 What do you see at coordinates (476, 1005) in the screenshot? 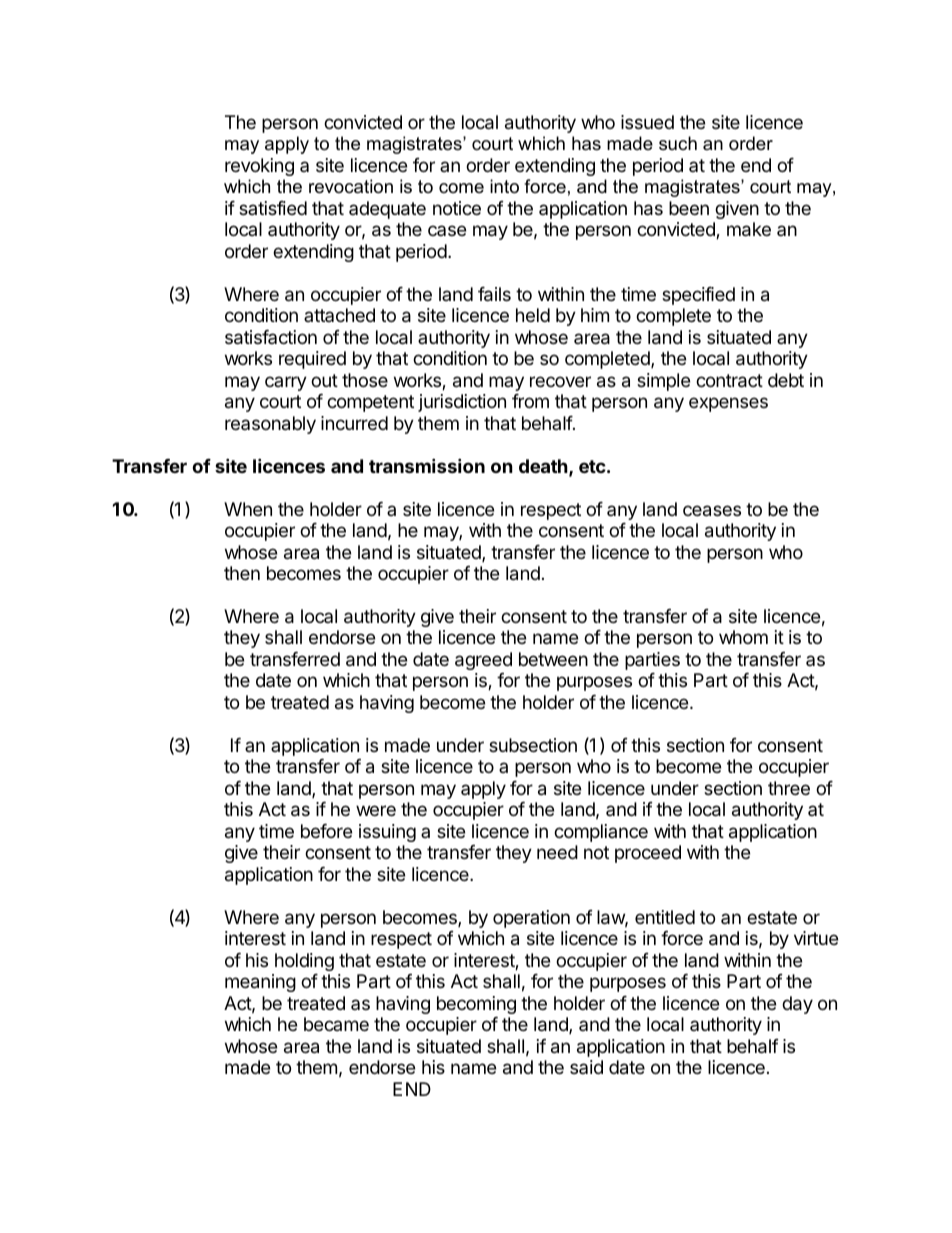
I see `becoming` at bounding box center [476, 1005].
